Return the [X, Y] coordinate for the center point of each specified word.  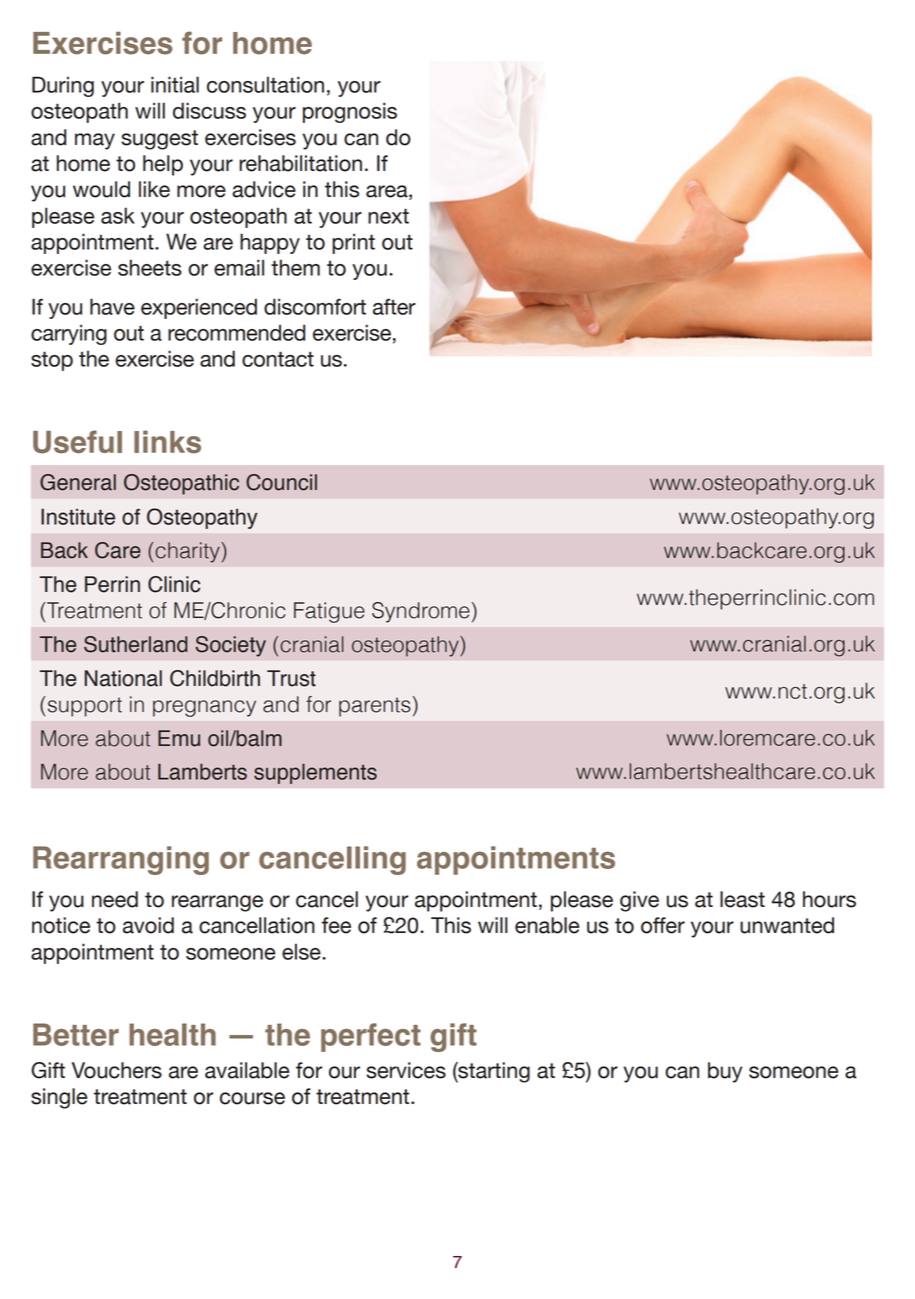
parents [375, 707]
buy [725, 1072]
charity [187, 552]
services [406, 1070]
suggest [159, 140]
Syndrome [421, 612]
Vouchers [117, 1070]
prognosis [350, 112]
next [388, 216]
